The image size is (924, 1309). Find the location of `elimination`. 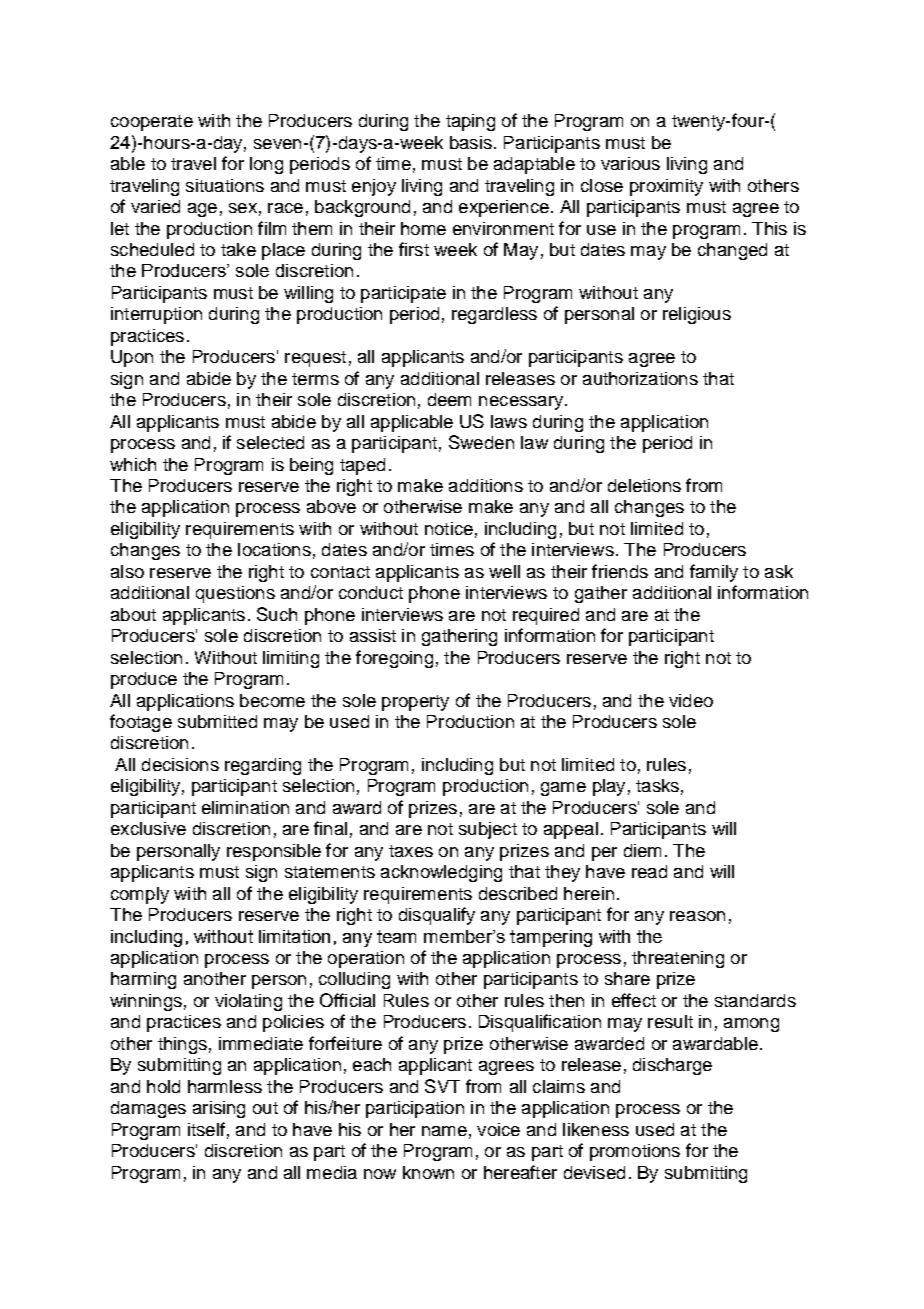

elimination is located at coordinates (245, 807).
